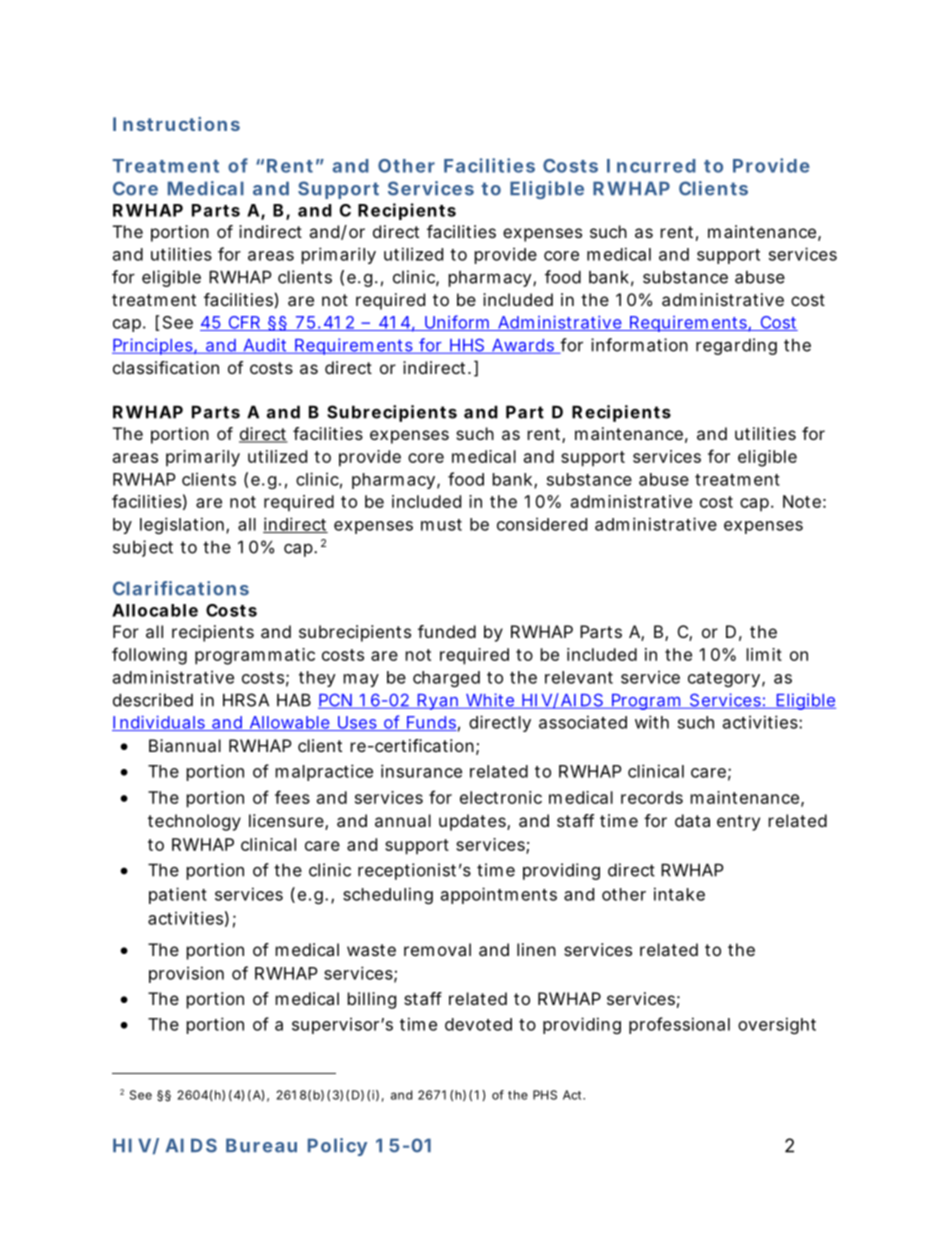 Image resolution: width=952 pixels, height=1233 pixels. Describe the element at coordinates (679, 1025) in the screenshot. I see `professional` at that location.
